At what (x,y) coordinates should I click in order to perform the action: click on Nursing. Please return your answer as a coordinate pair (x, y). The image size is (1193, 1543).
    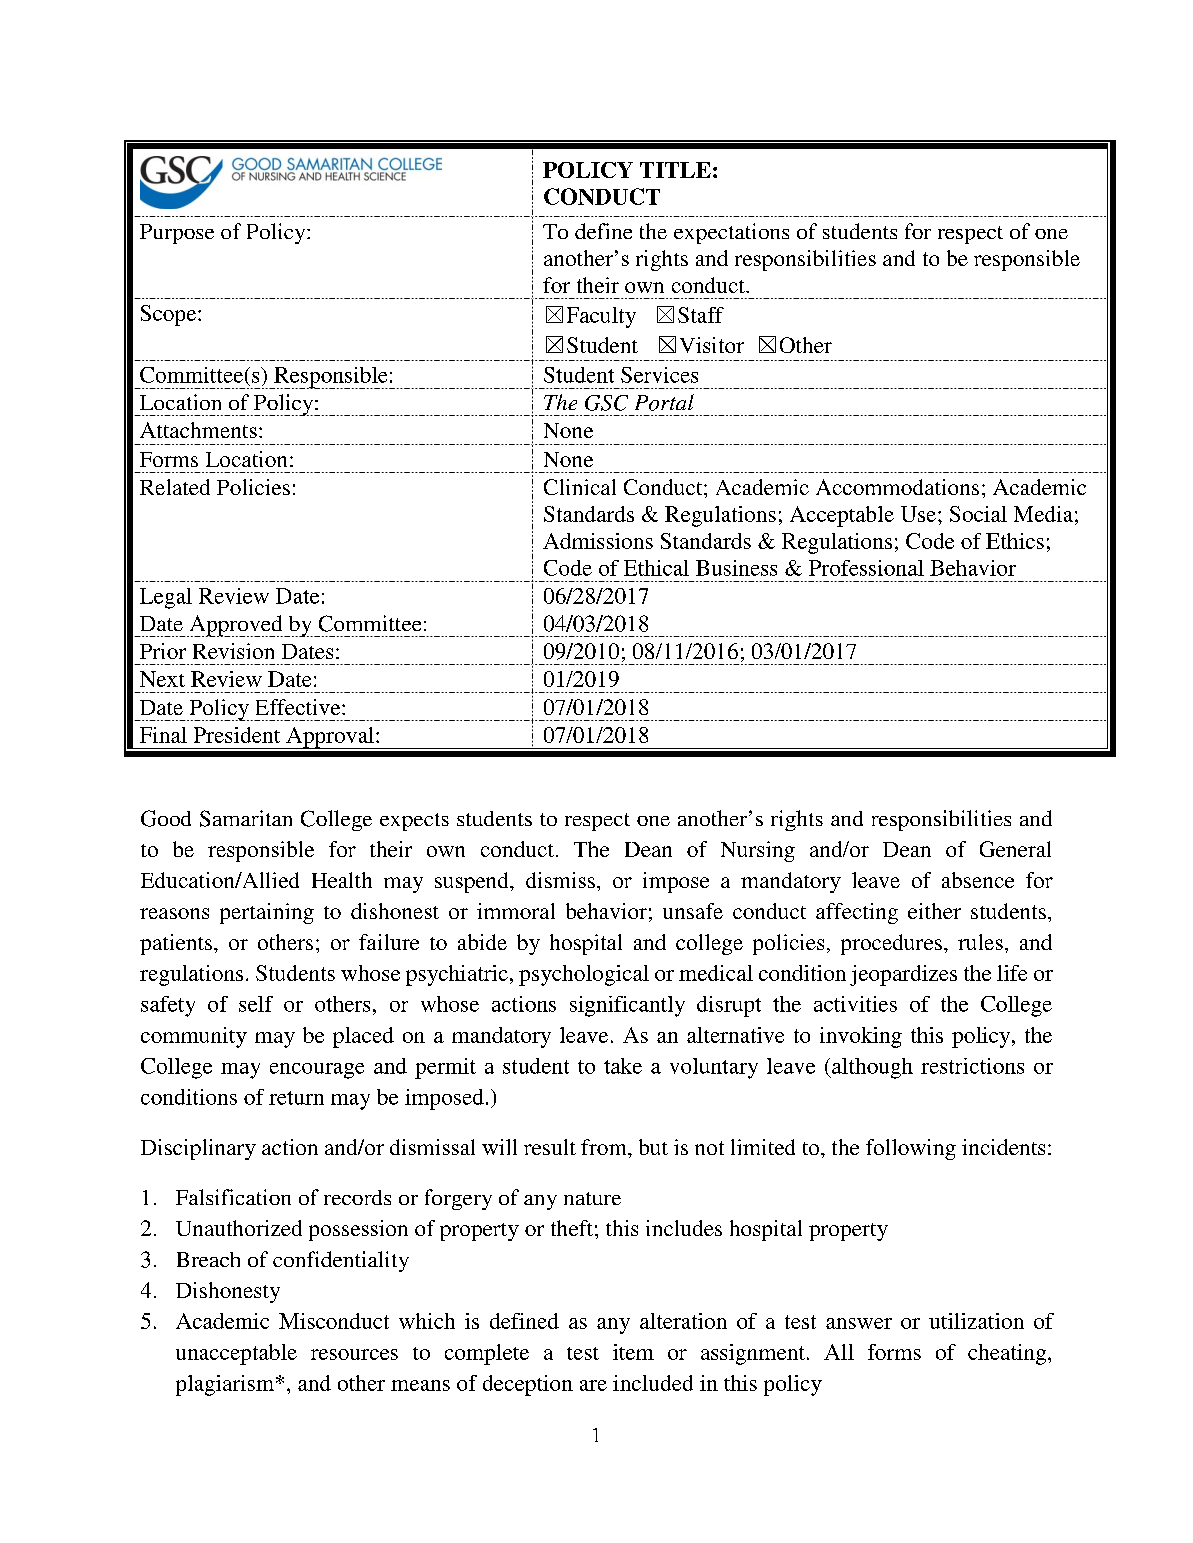
    Looking at the image, I should click on (758, 851).
